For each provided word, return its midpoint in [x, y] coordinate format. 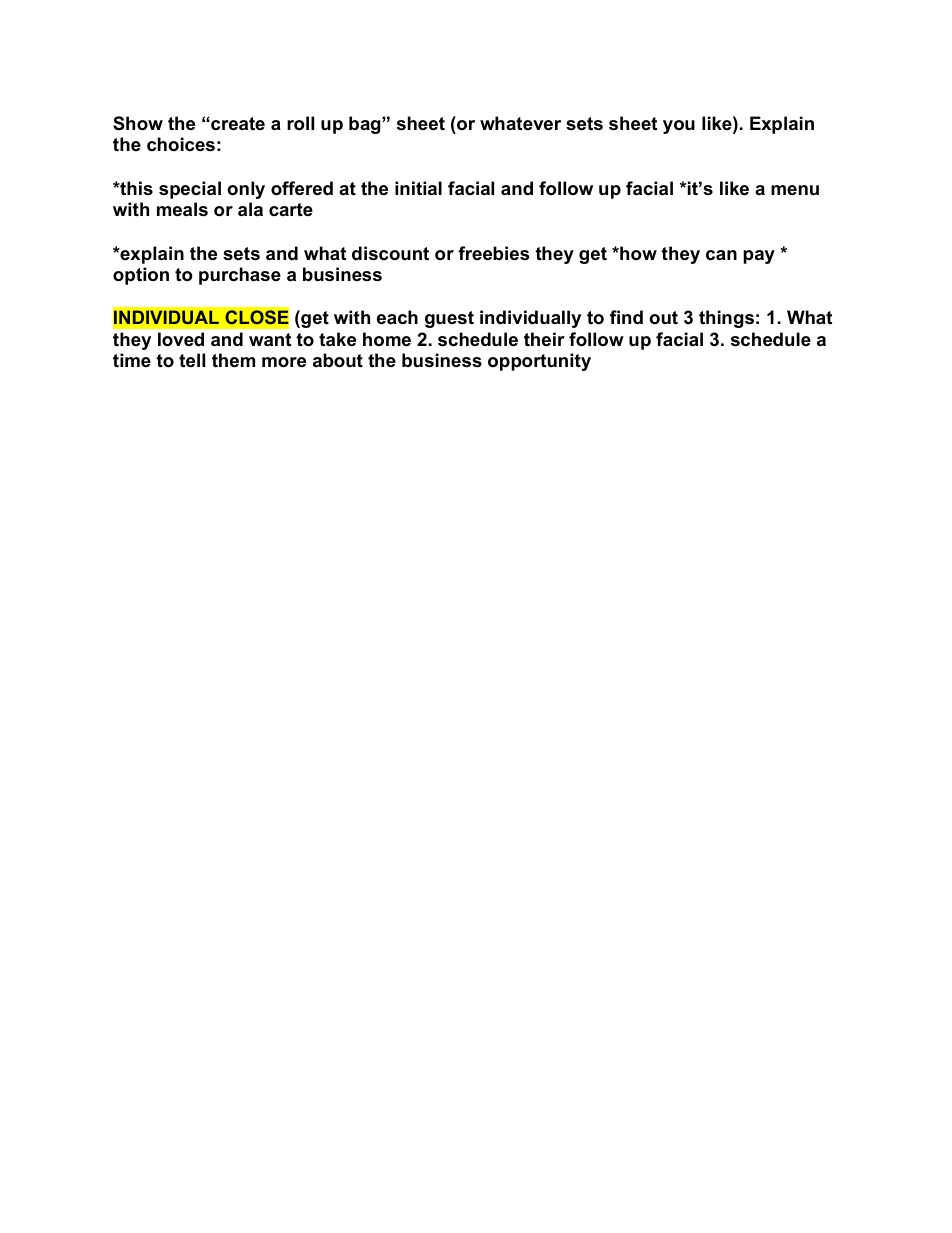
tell [192, 360]
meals [182, 209]
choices [181, 144]
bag [366, 125]
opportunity [539, 362]
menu [795, 190]
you [679, 127]
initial [418, 188]
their [544, 339]
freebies [493, 253]
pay [759, 257]
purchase [240, 276]
